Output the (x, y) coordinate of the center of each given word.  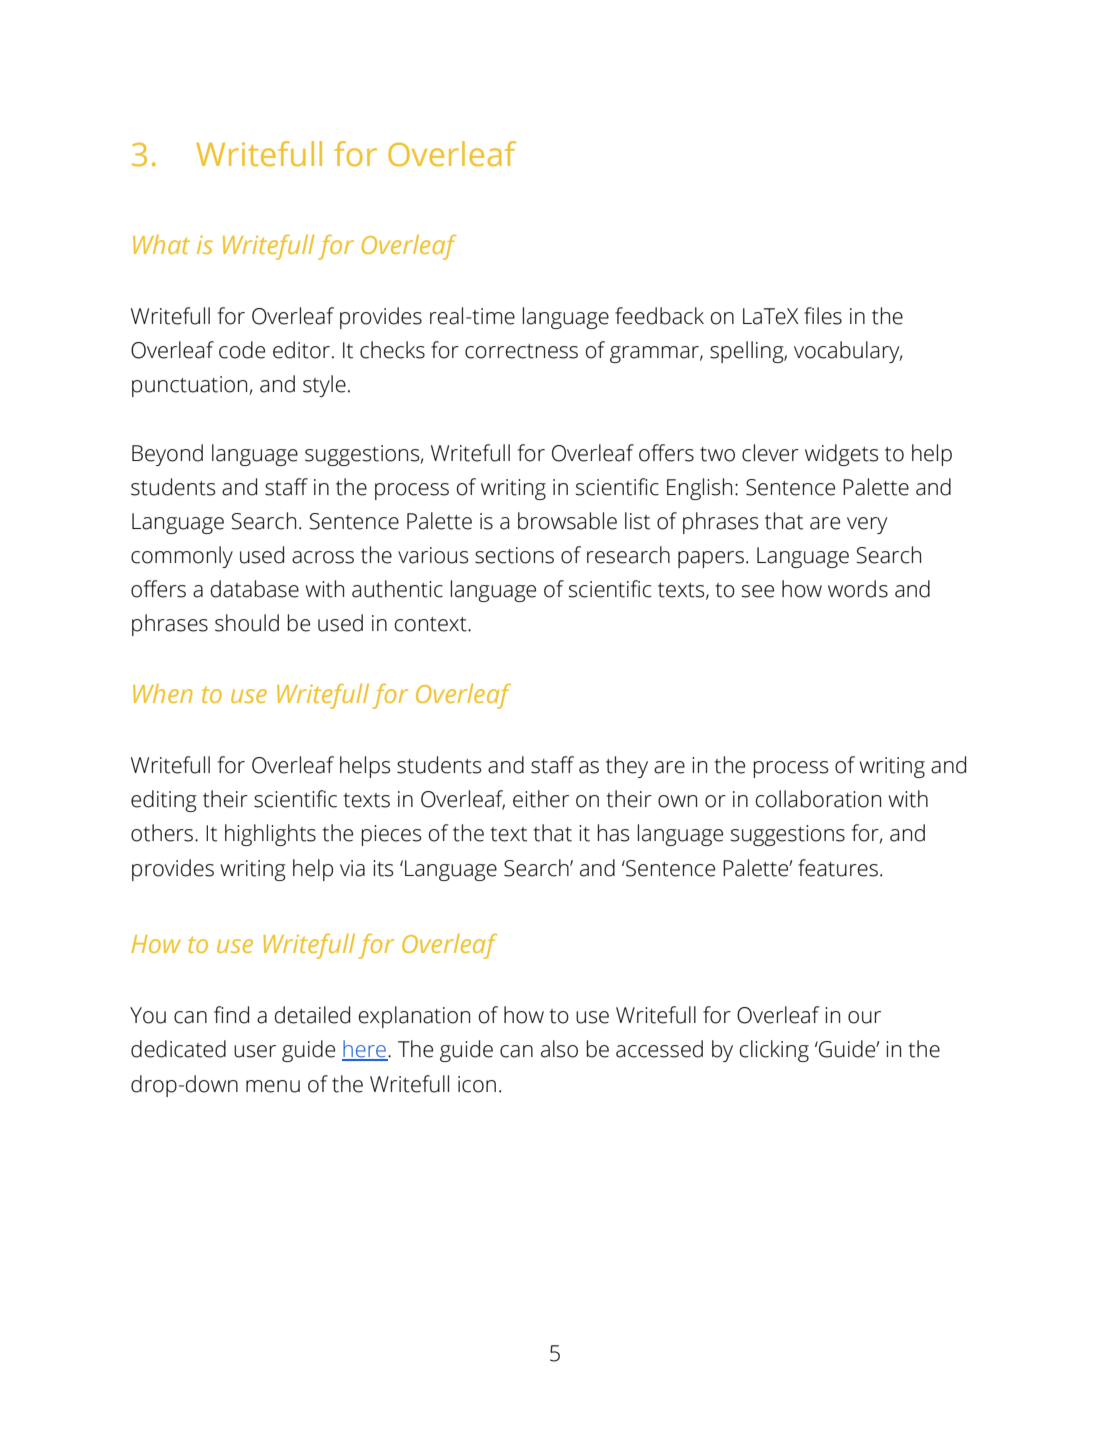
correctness (521, 351)
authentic (397, 589)
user (255, 1051)
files (823, 316)
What (161, 244)
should (247, 623)
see (758, 591)
